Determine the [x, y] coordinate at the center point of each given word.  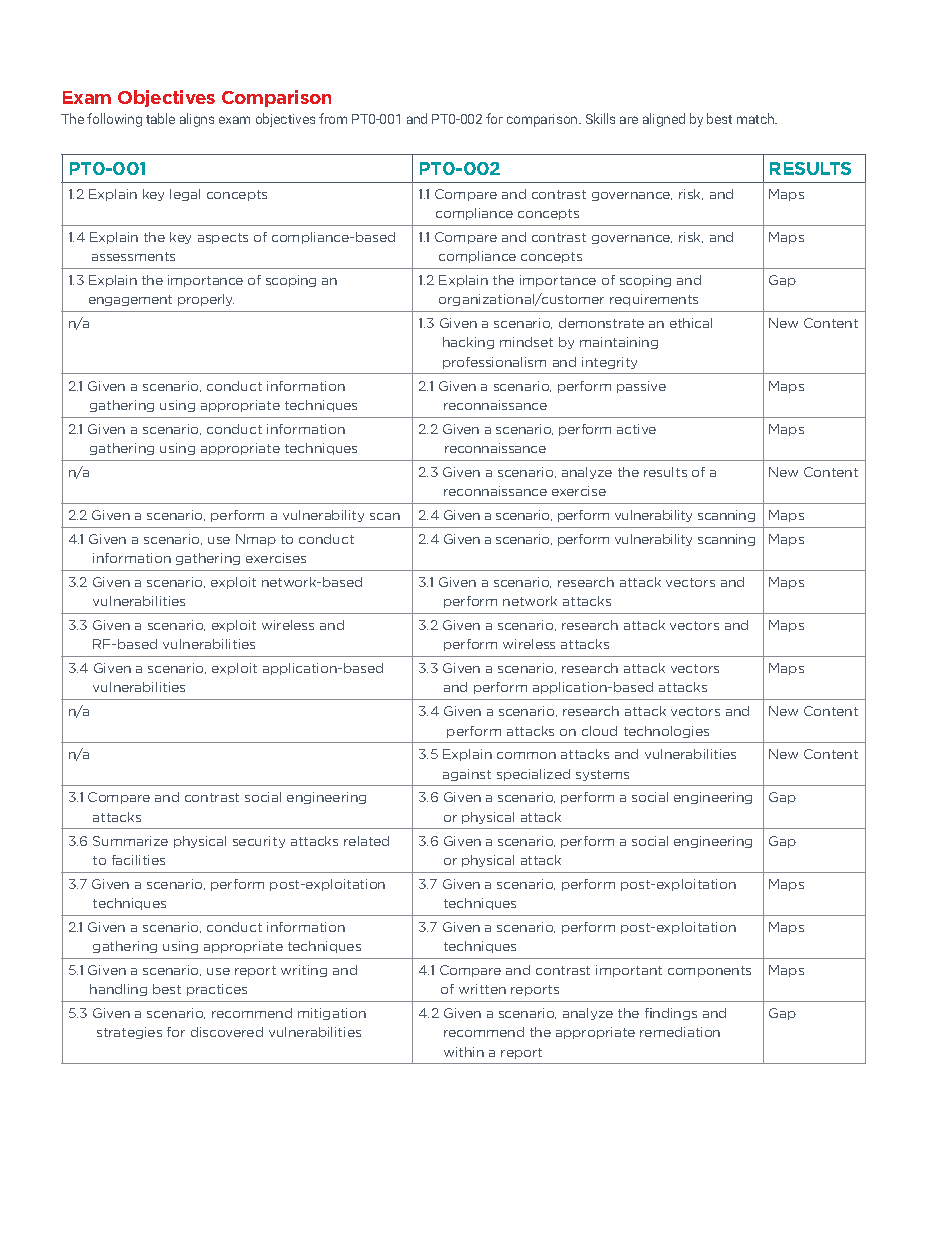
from [333, 118]
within [464, 1052]
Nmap [256, 540]
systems [602, 775]
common [526, 755]
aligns [197, 120]
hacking [468, 343]
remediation [680, 1032]
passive [641, 387]
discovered [227, 1032]
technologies [666, 732]
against [467, 775]
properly [206, 300]
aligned [664, 120]
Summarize [130, 841]
